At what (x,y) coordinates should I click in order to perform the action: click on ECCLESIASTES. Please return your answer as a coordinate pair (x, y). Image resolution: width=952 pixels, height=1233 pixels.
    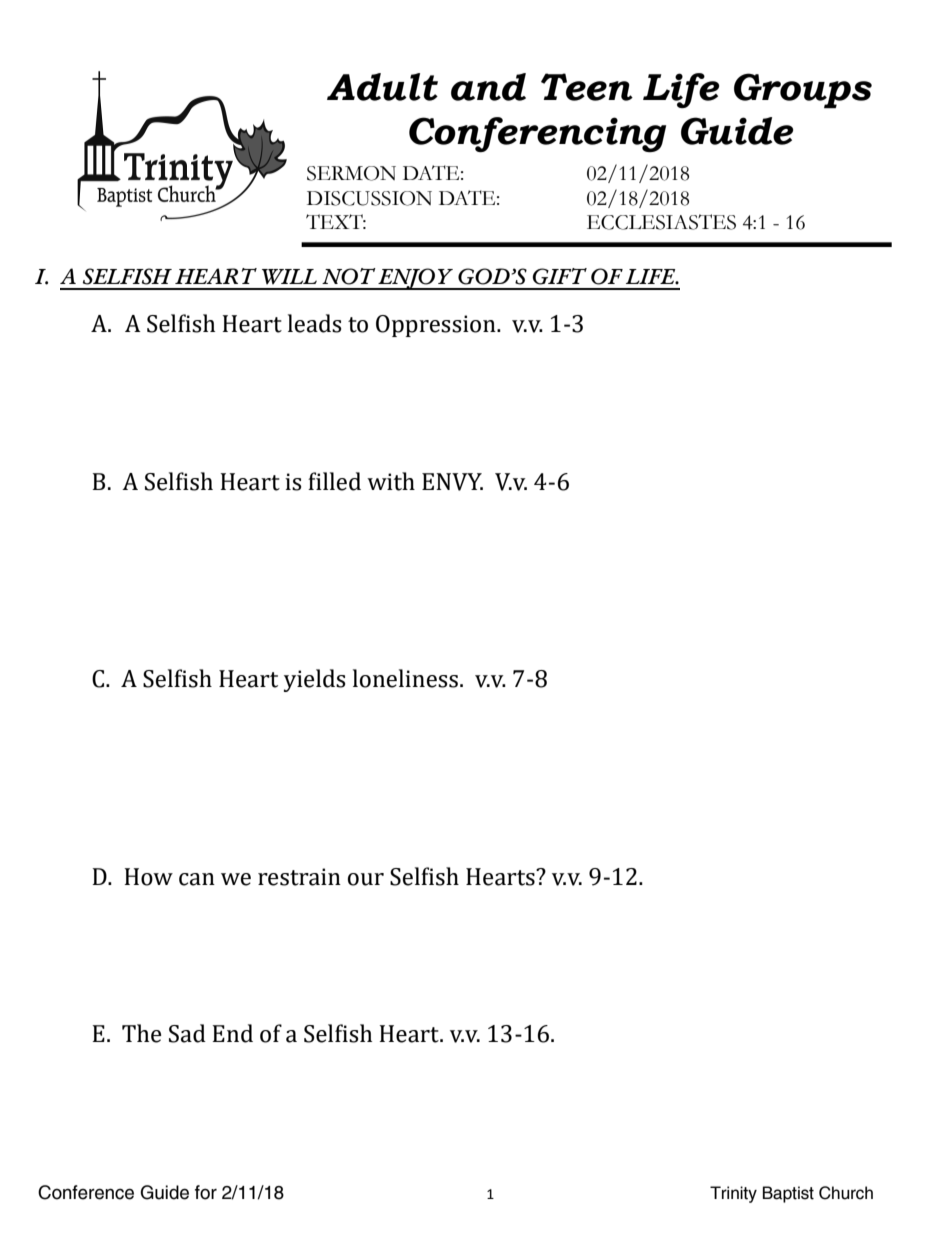
    Looking at the image, I should click on (661, 222).
